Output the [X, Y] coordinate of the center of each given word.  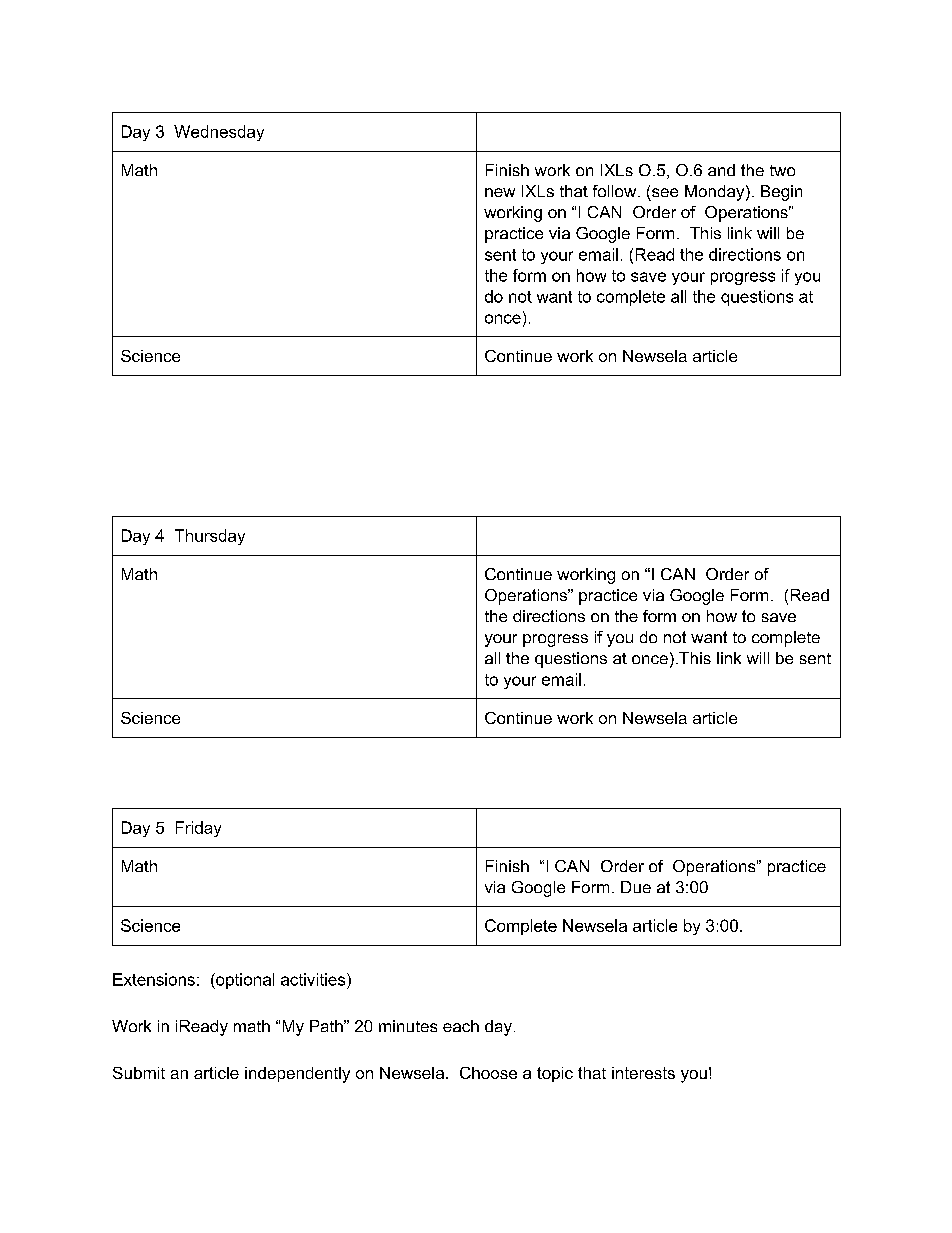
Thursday [210, 537]
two [782, 170]
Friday [198, 829]
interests [643, 1073]
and [721, 170]
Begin [781, 193]
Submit [139, 1073]
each [461, 1026]
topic [555, 1074]
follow [616, 191]
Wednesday [219, 133]
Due [636, 887]
